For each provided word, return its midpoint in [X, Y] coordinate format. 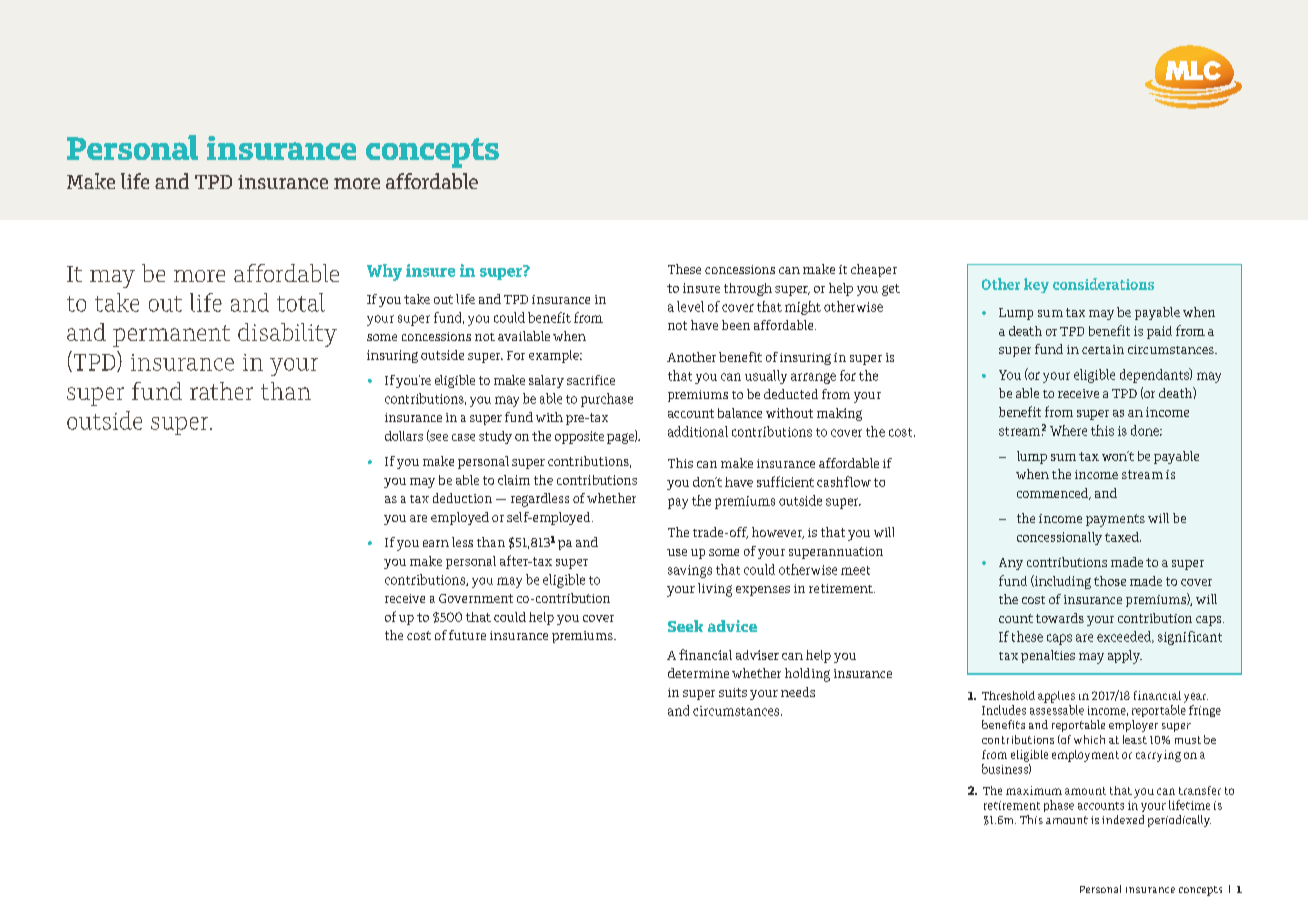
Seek [685, 626]
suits [733, 692]
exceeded [1125, 637]
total [301, 302]
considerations [1103, 284]
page [621, 438]
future [467, 635]
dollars [404, 436]
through [748, 289]
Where [1068, 430]
